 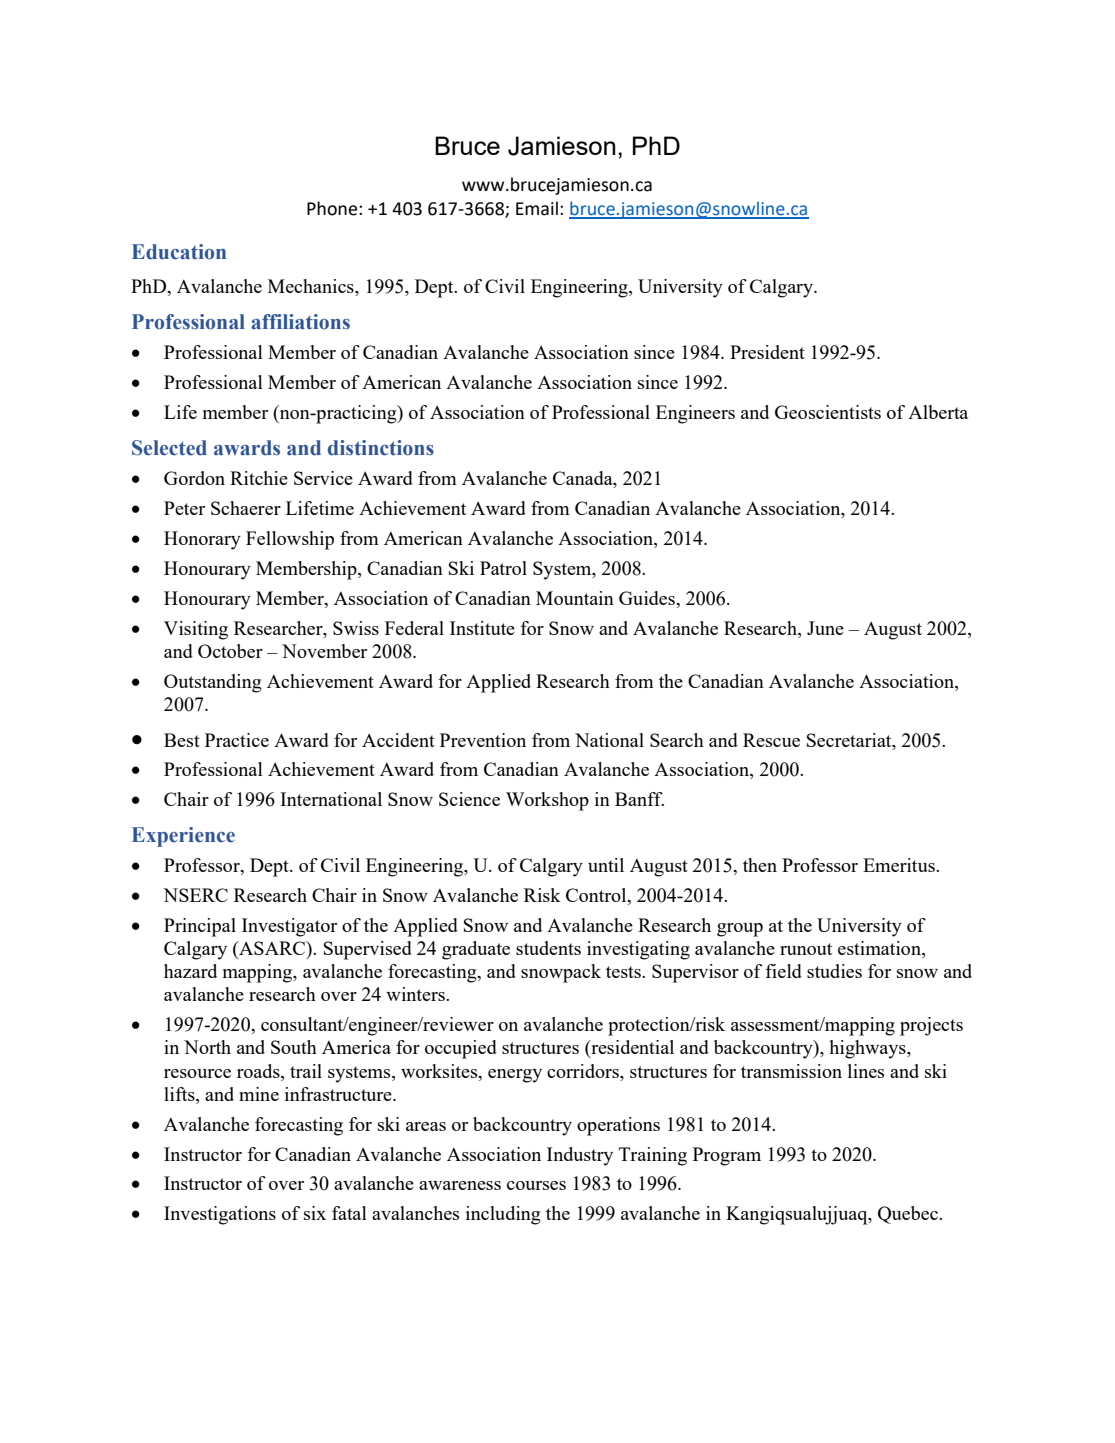 What do you see at coordinates (483, 740) in the screenshot?
I see `Prevention` at bounding box center [483, 740].
